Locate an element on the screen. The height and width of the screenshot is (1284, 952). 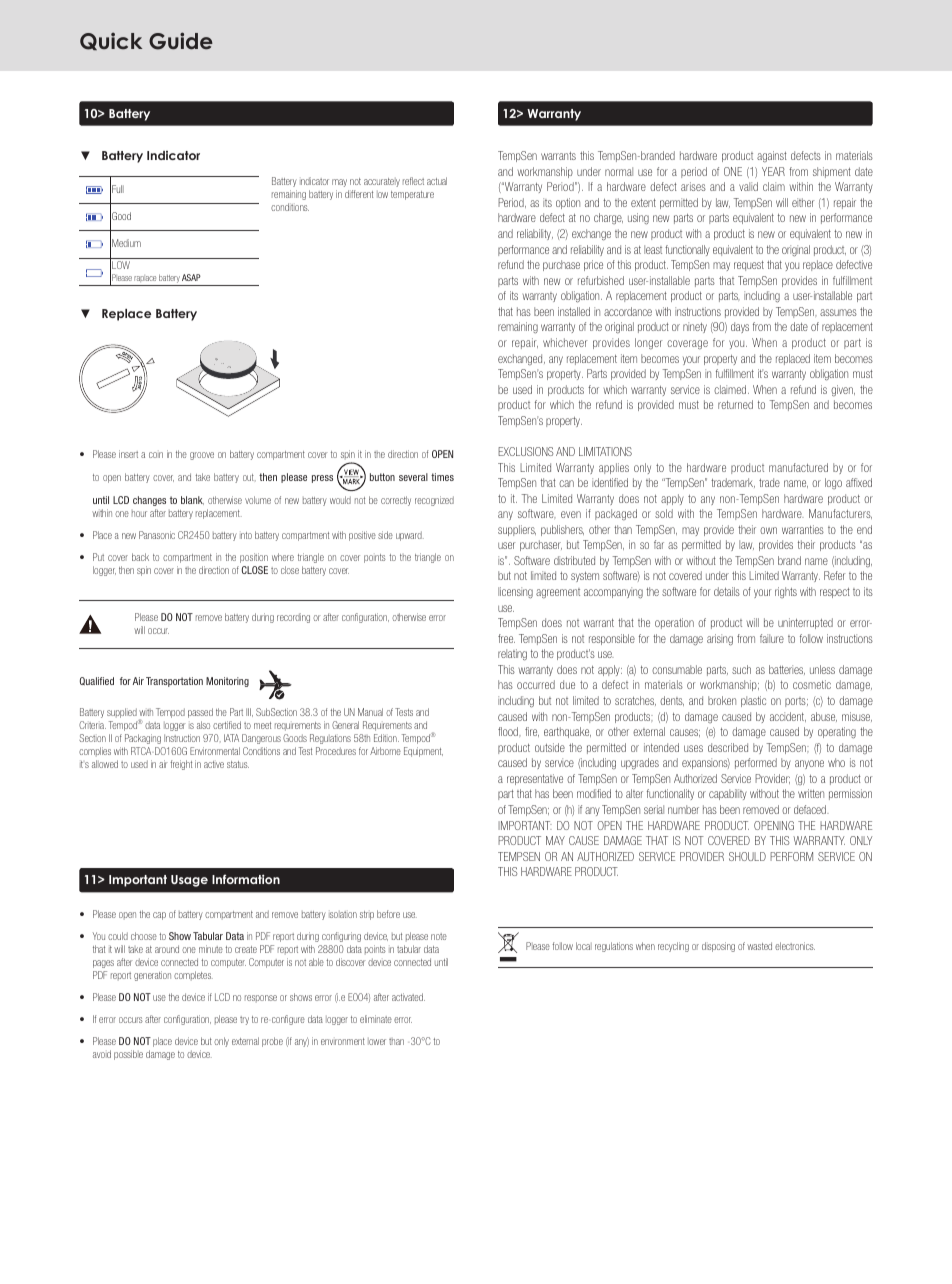
flood is located at coordinates (509, 731).
